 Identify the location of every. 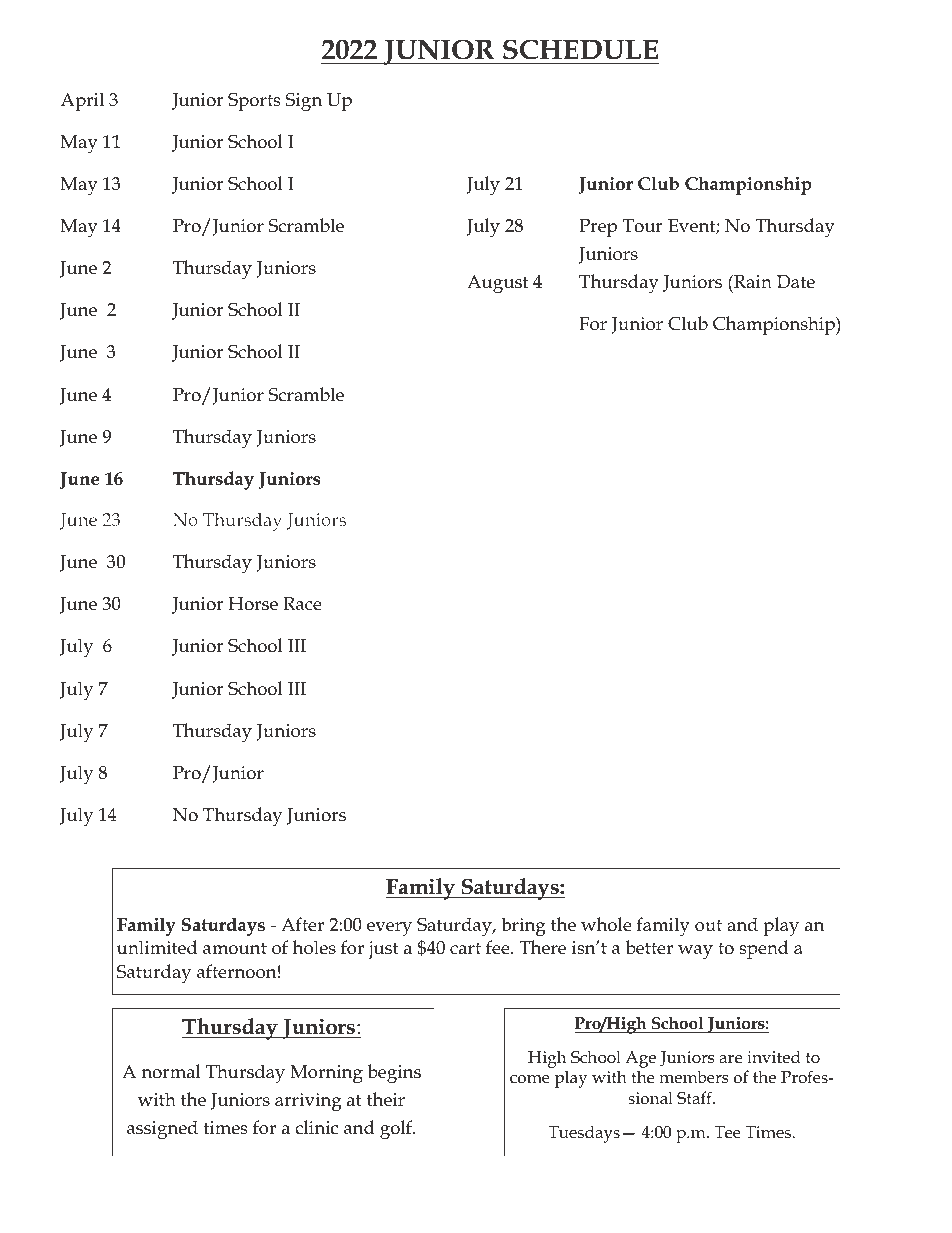
(389, 929).
